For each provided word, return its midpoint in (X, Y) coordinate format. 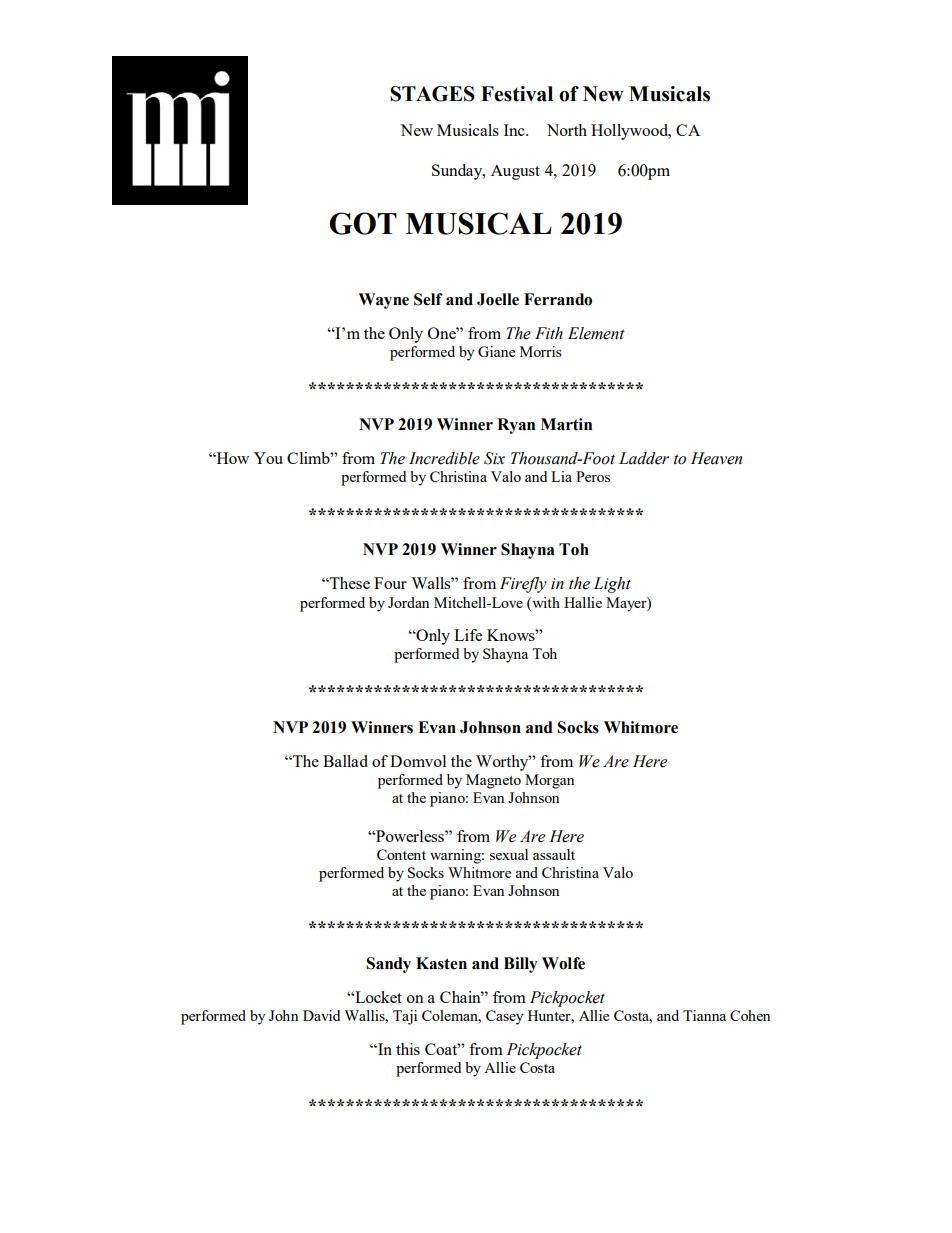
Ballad (345, 761)
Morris (541, 351)
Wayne (383, 301)
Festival (517, 94)
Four (390, 583)
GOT (363, 223)
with (545, 602)
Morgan (549, 781)
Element (596, 333)
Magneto (493, 781)
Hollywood (630, 132)
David (321, 1015)
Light (612, 585)
